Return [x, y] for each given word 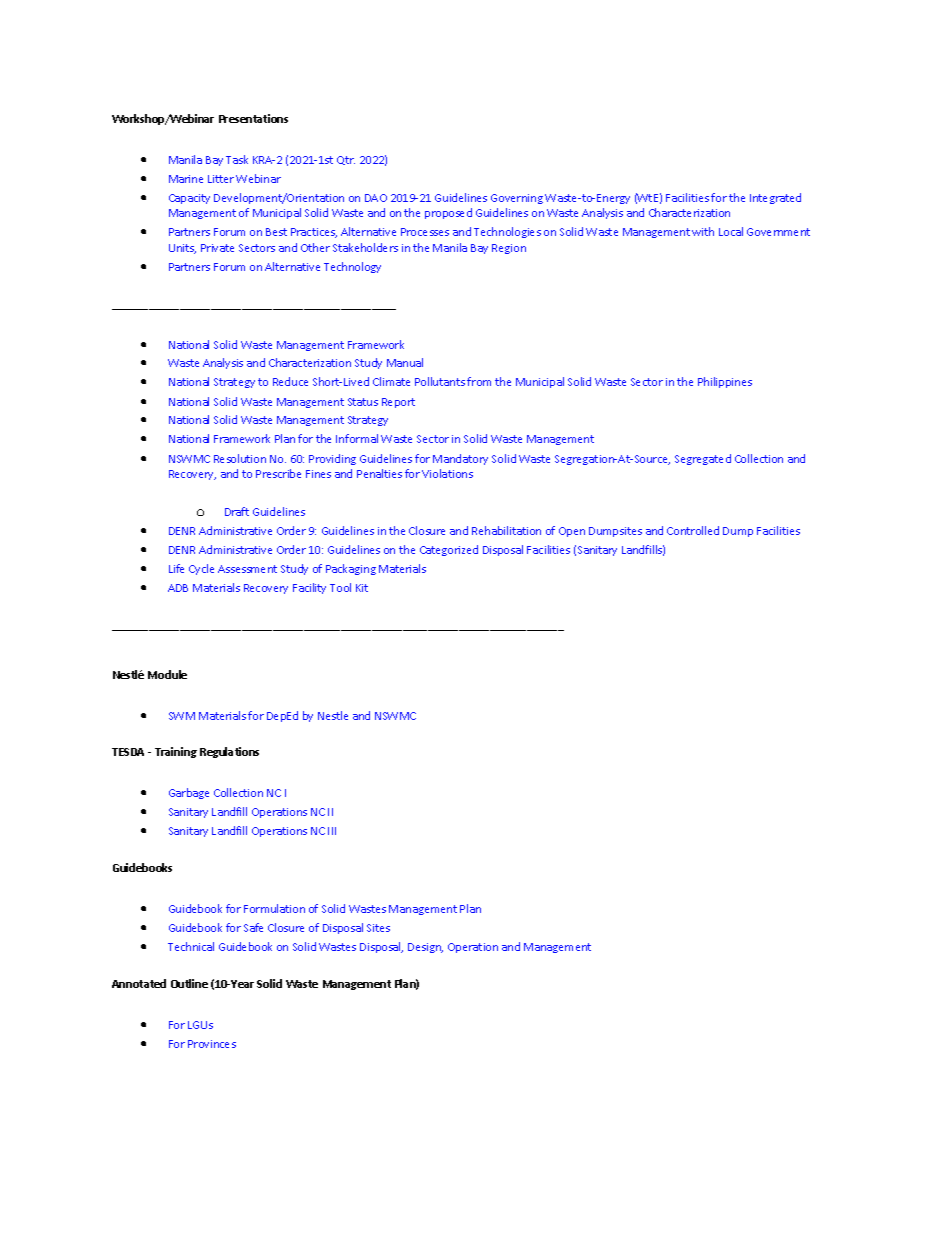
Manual [405, 362]
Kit [362, 588]
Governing [517, 199]
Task [237, 159]
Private [217, 248]
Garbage [189, 793]
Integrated [775, 198]
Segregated [703, 459]
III [332, 831]
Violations [447, 473]
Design [425, 948]
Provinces [212, 1044]
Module [167, 674]
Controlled [693, 530]
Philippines [725, 382]
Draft [237, 511]
